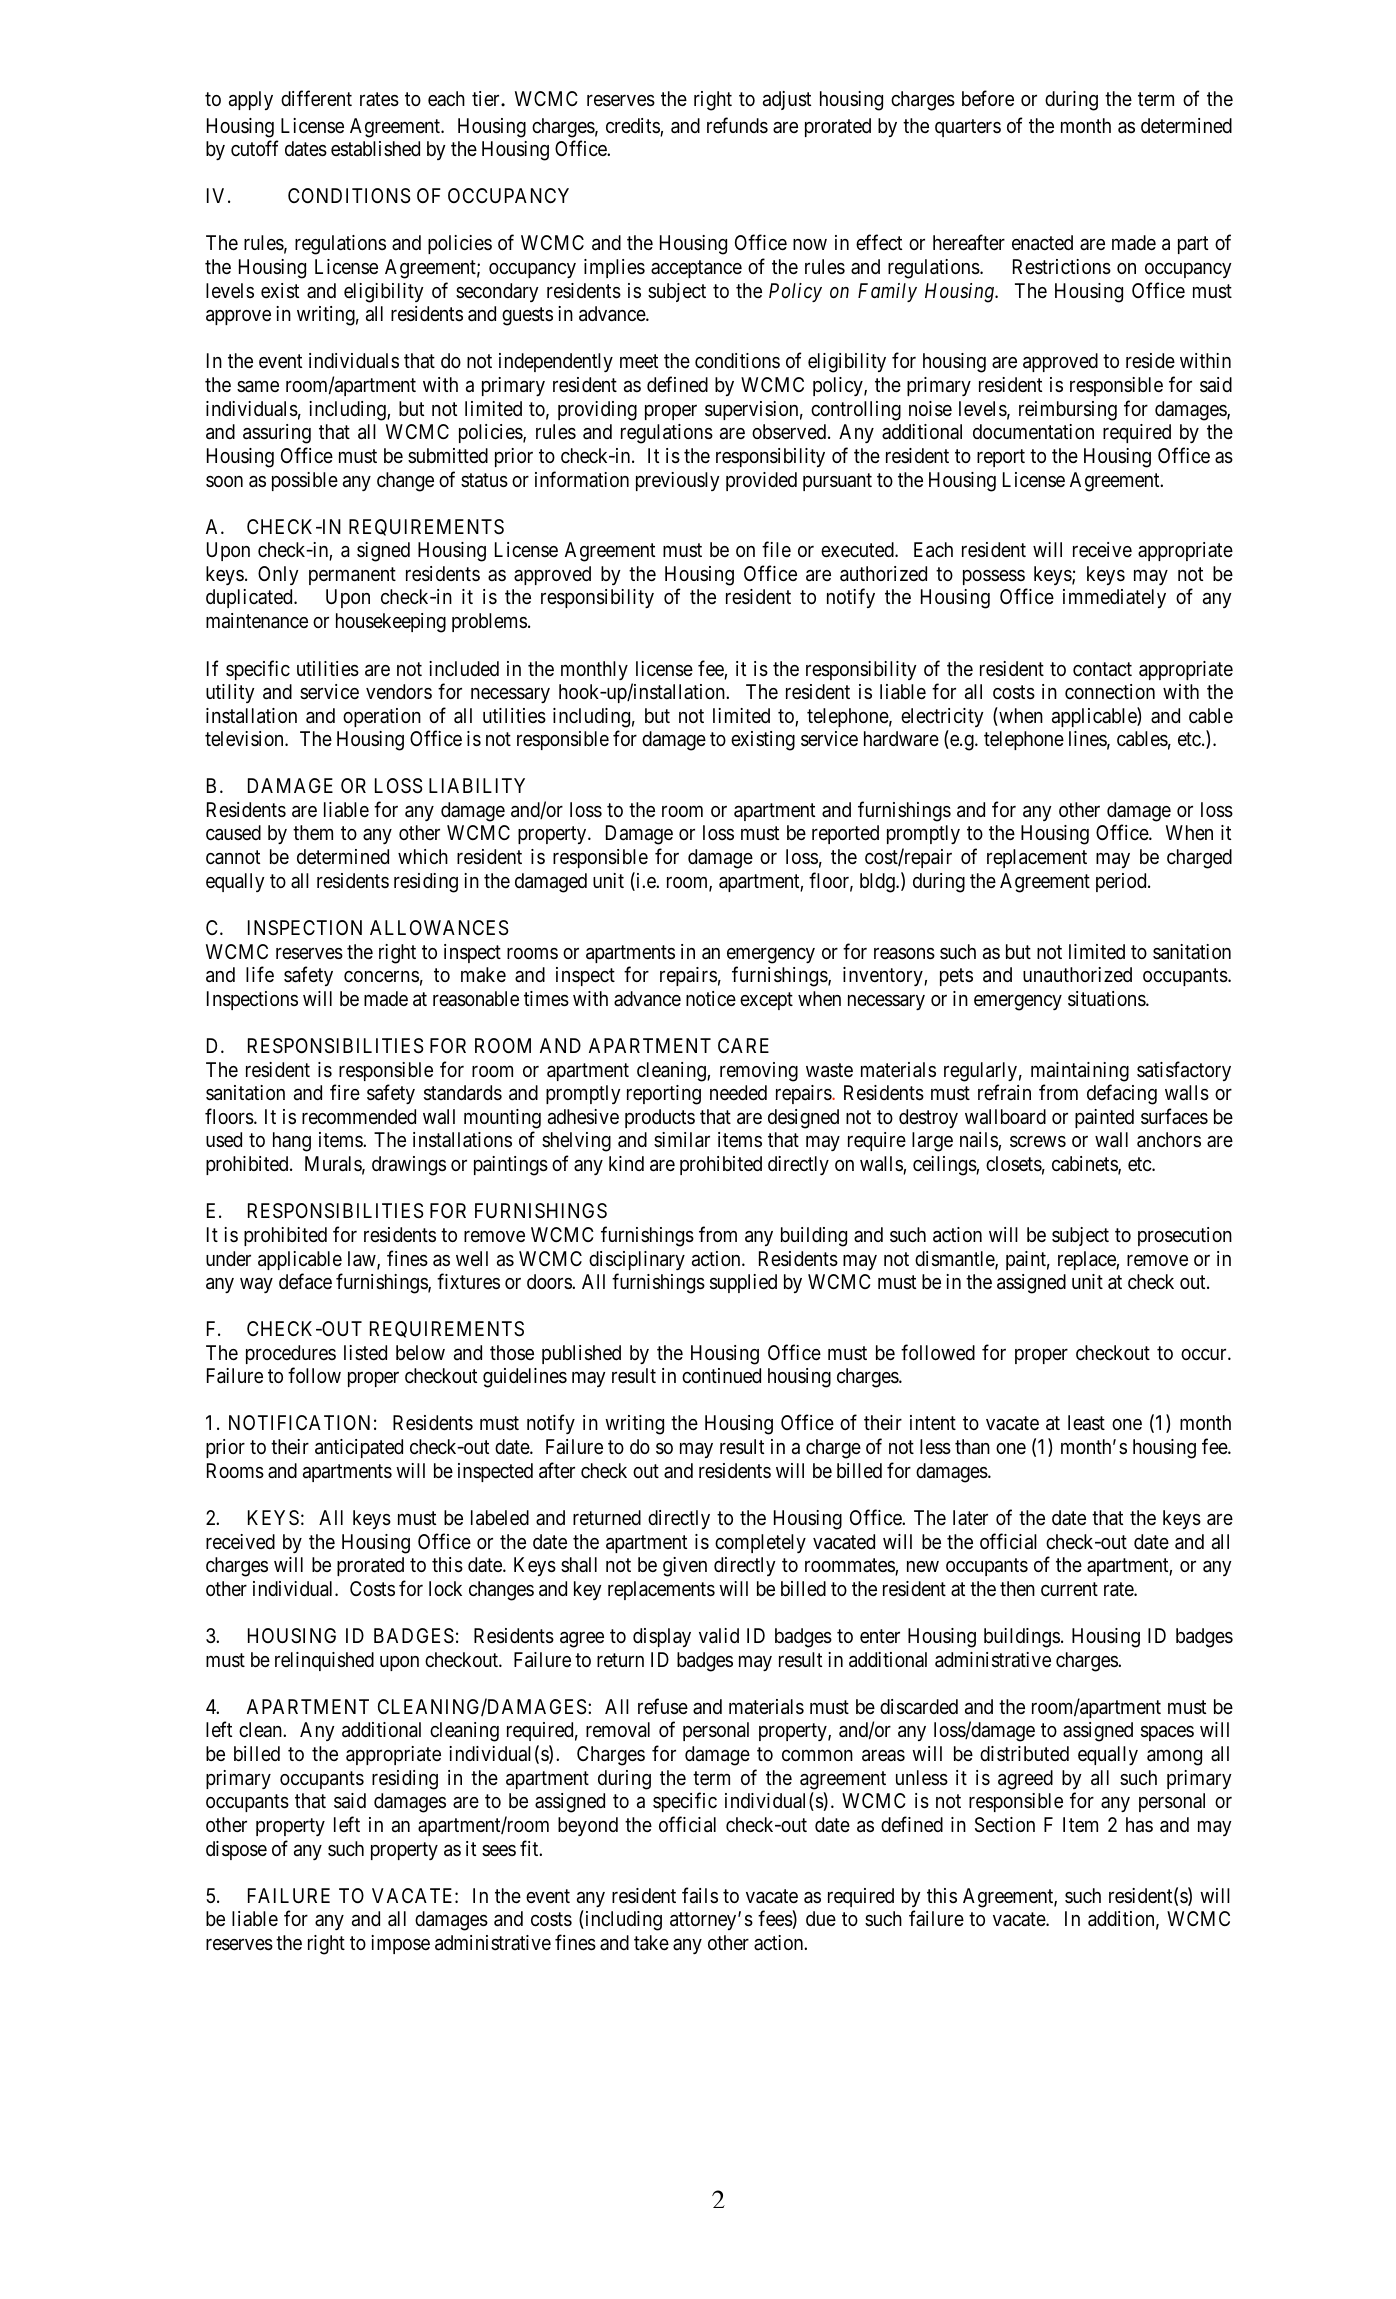 Image resolution: width=1396 pixels, height=2299 pixels. Describe the element at coordinates (1114, 598) in the page. I see `immediately` at that location.
